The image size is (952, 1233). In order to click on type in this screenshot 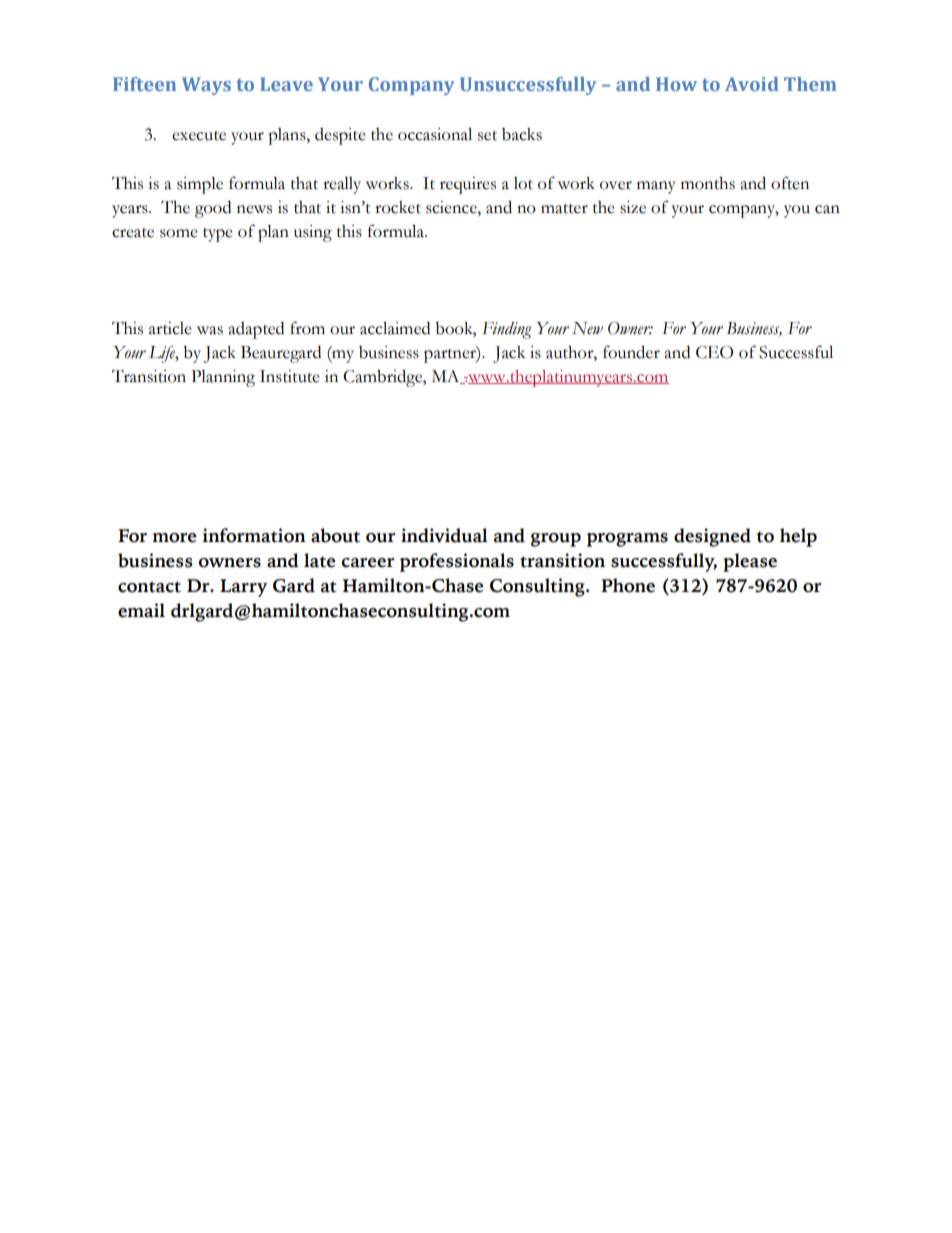, I will do `click(218, 235)`.
